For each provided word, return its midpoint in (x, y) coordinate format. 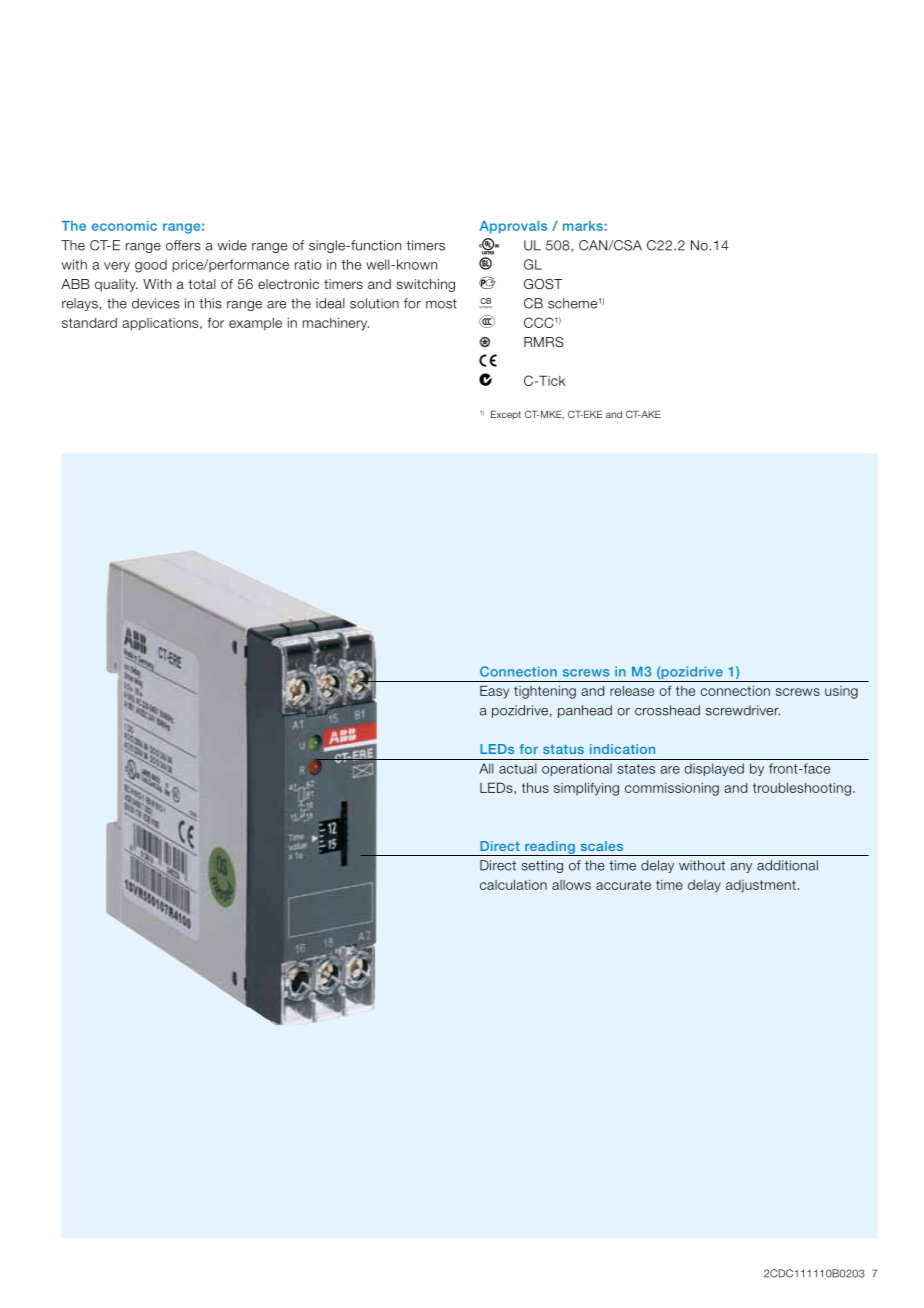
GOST (543, 284)
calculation (513, 884)
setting (542, 866)
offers (183, 245)
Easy (494, 692)
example (255, 324)
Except (506, 415)
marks (583, 226)
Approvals (513, 227)
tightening (545, 692)
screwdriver (743, 710)
